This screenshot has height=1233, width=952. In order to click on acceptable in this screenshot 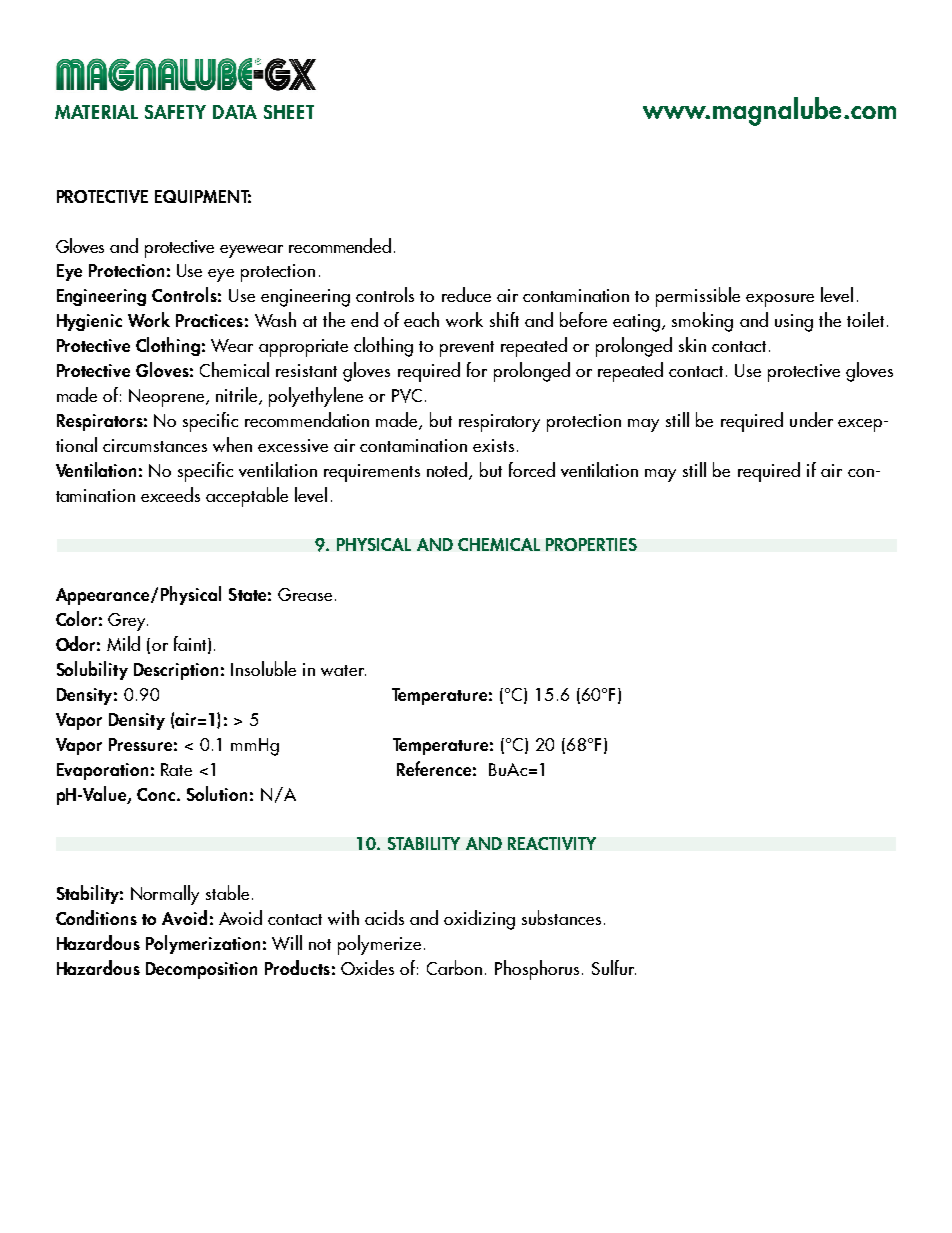, I will do `click(247, 497)`.
